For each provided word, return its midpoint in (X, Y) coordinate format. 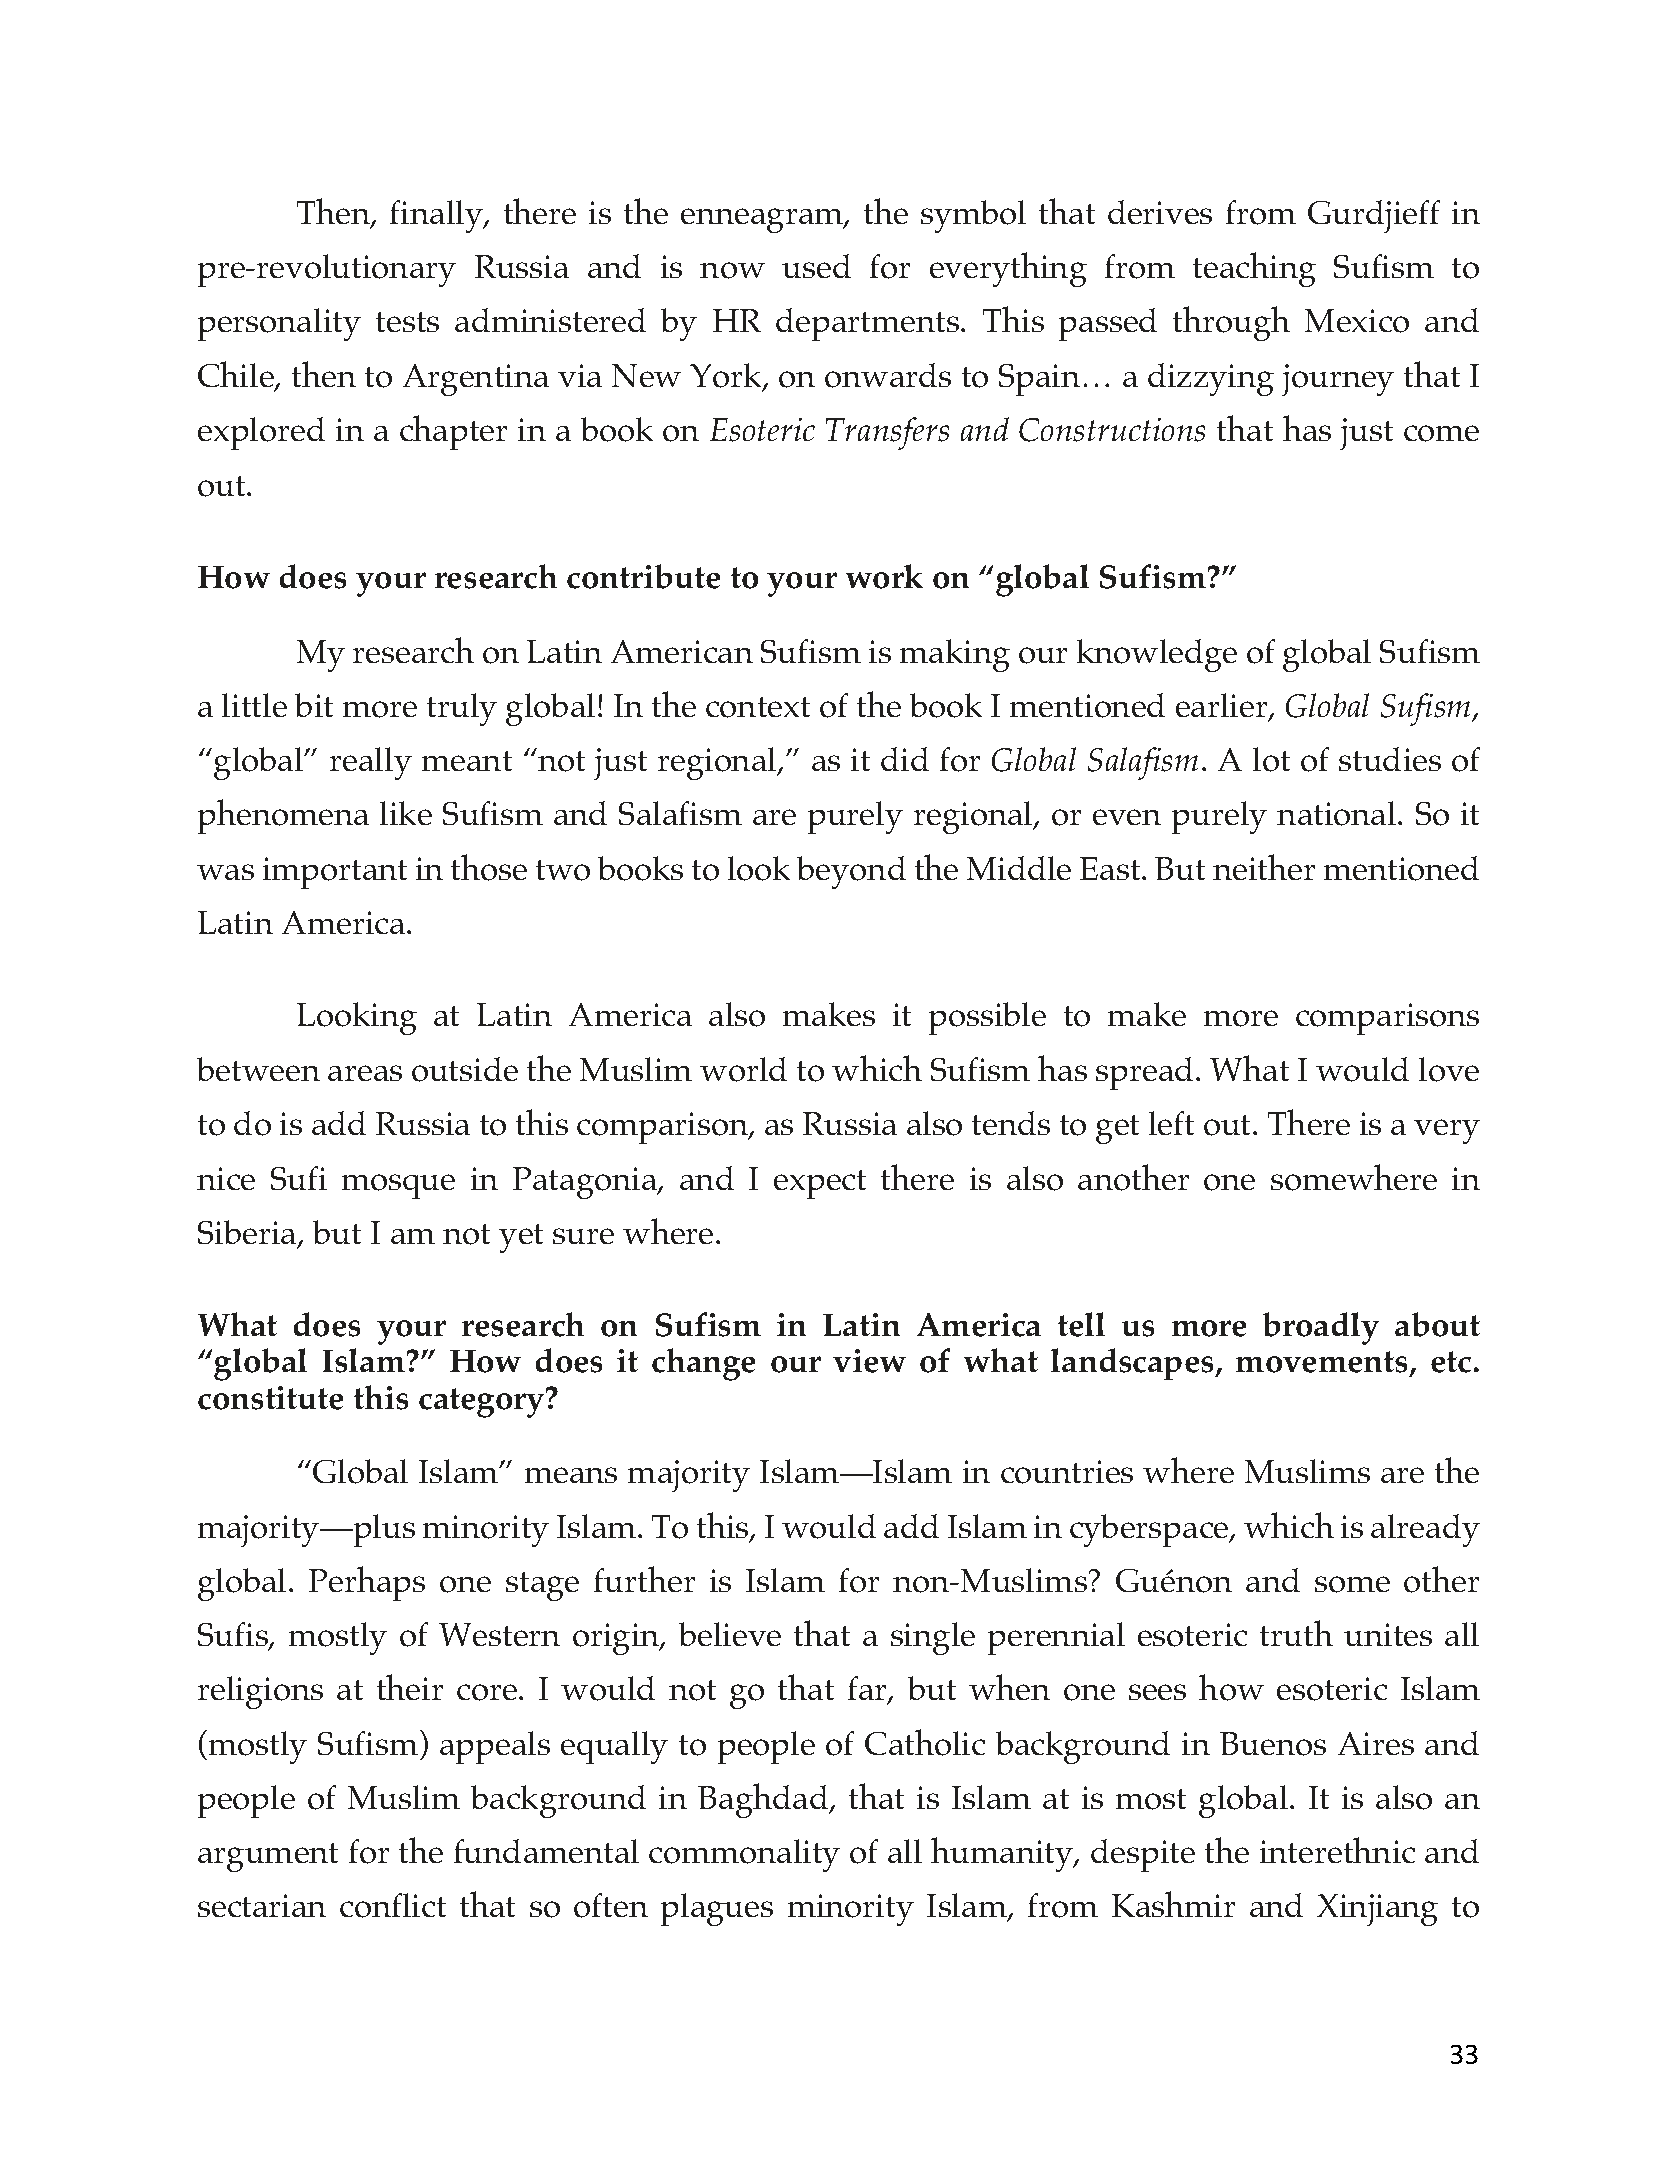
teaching (1254, 269)
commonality (744, 1855)
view (869, 1361)
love (1449, 1069)
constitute (270, 1398)
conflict (393, 1905)
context (758, 707)
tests (407, 322)
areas (365, 1073)
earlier (1223, 706)
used (816, 266)
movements (1323, 1363)
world (743, 1069)
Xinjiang (1377, 1910)
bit (314, 705)
